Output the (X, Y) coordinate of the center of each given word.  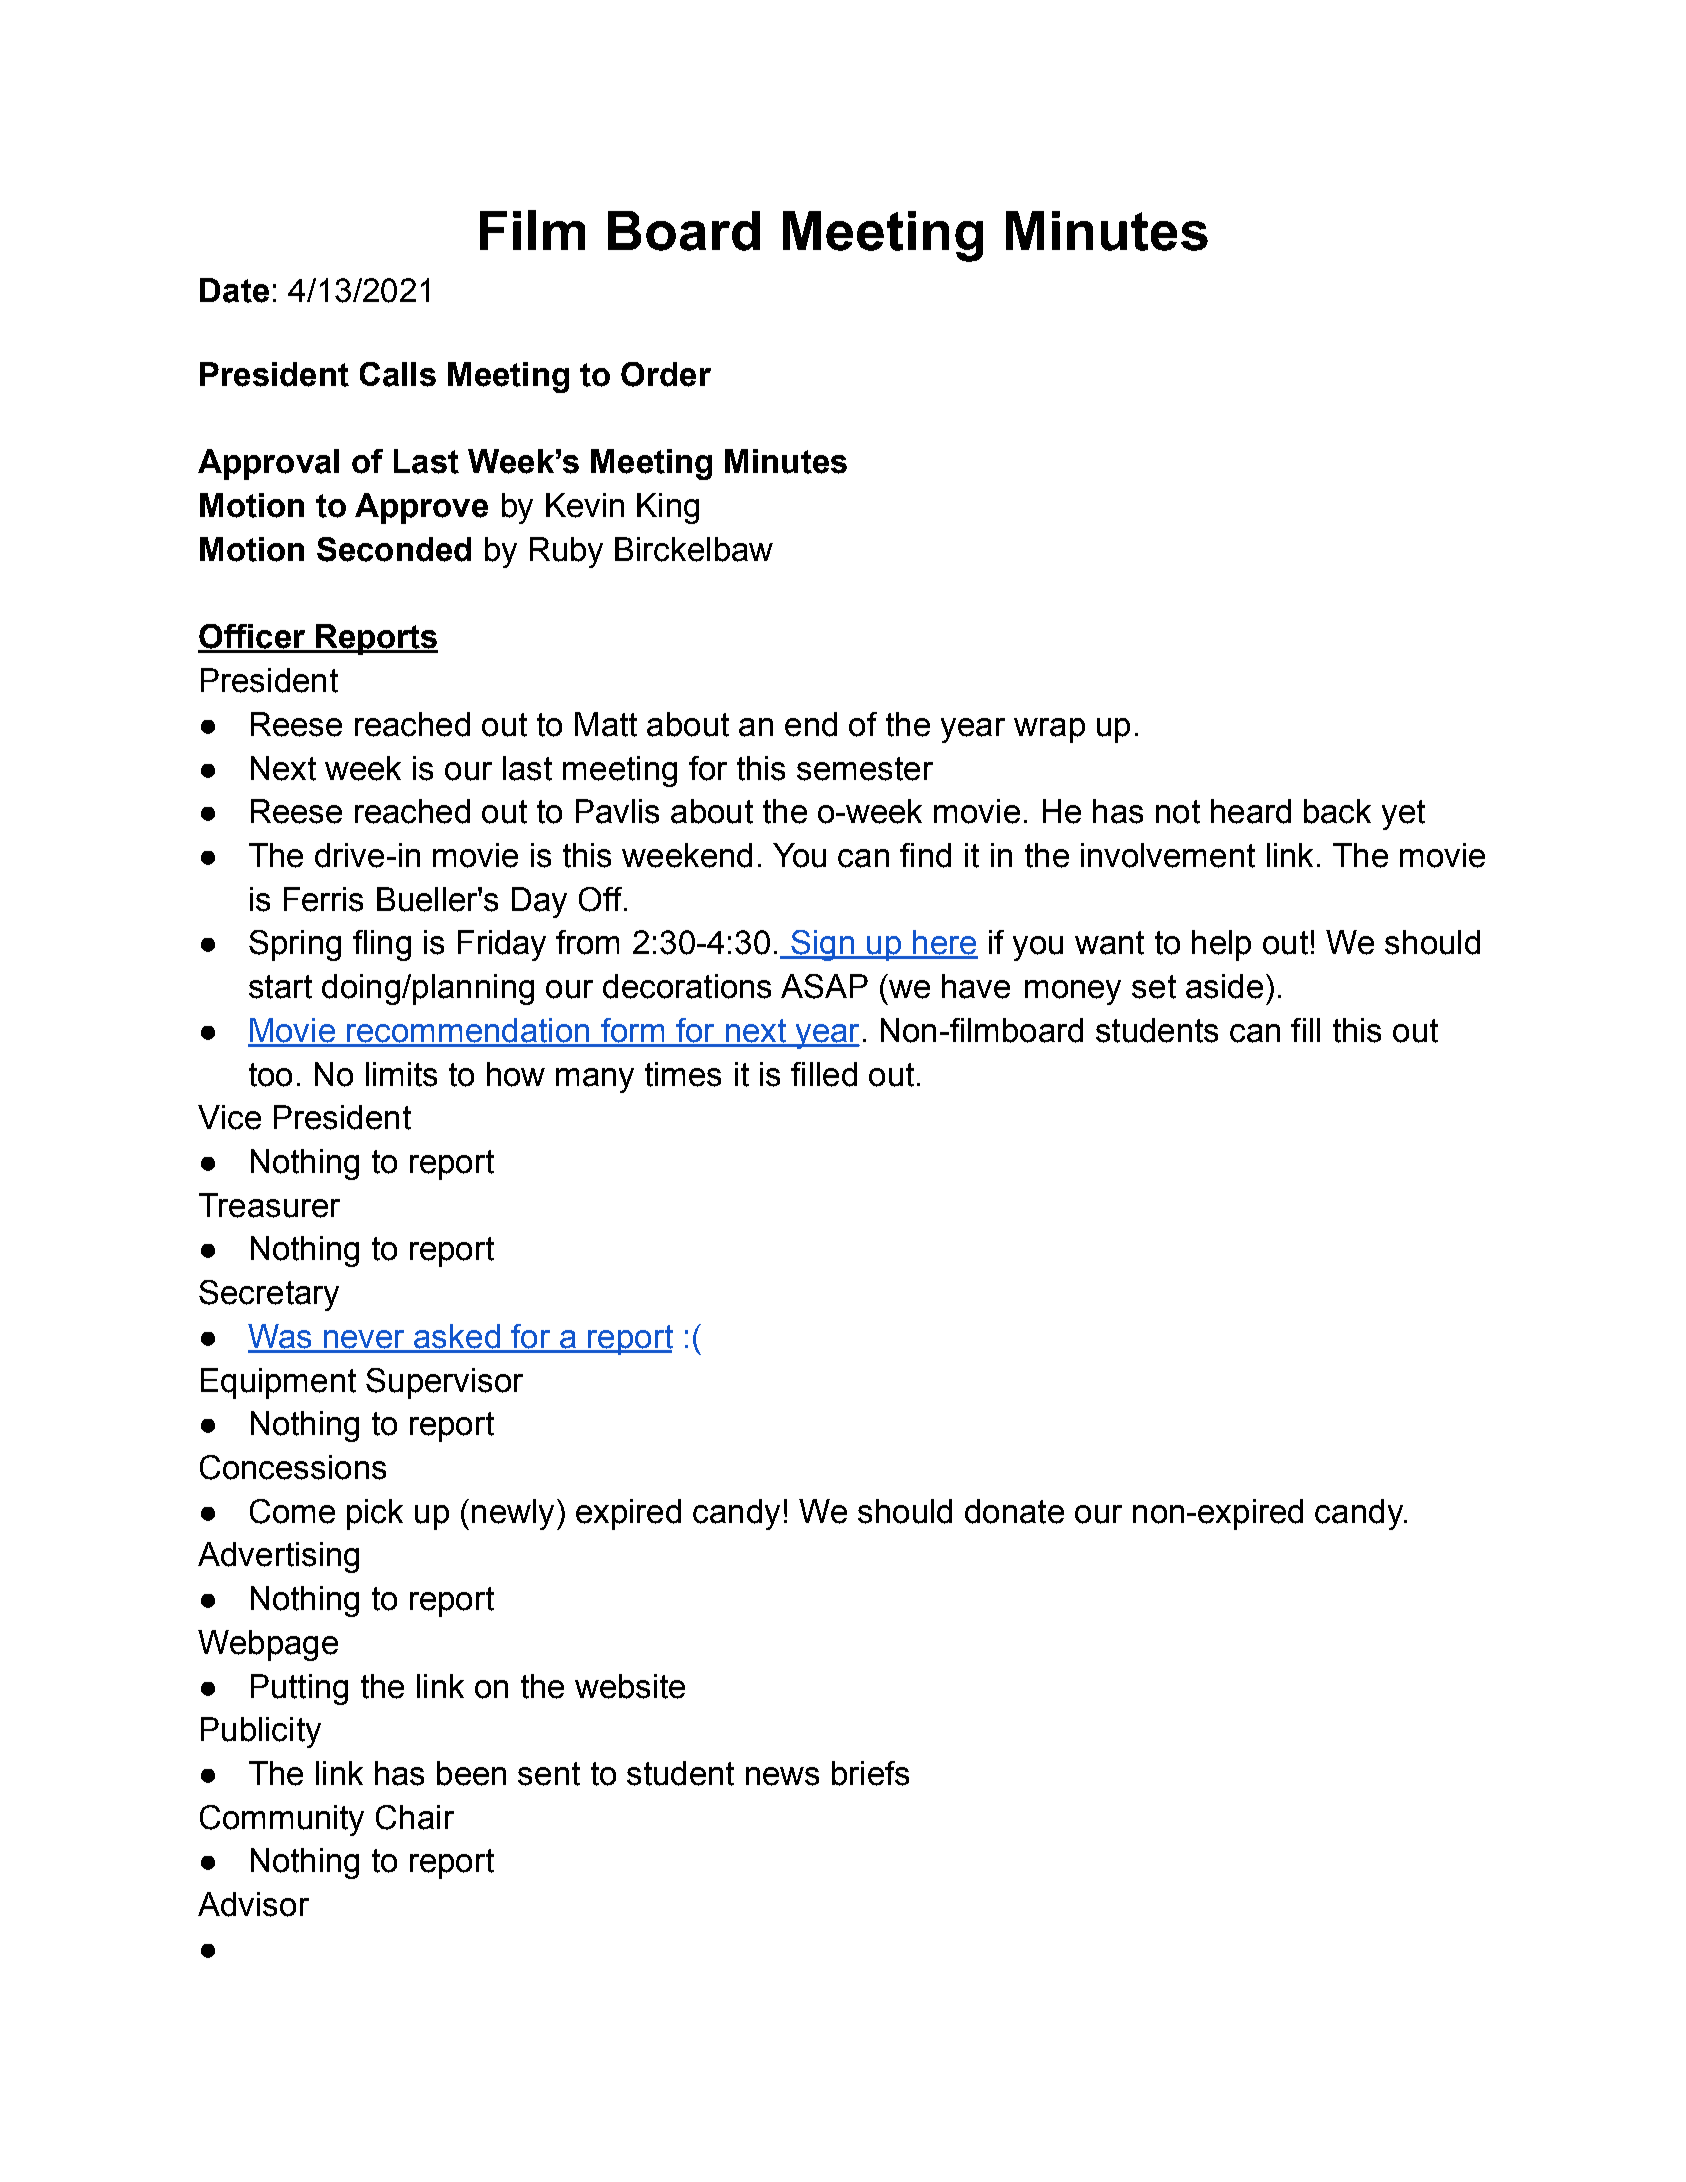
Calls (398, 374)
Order (666, 374)
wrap (1049, 730)
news (782, 1776)
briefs (870, 1773)
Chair (415, 1817)
